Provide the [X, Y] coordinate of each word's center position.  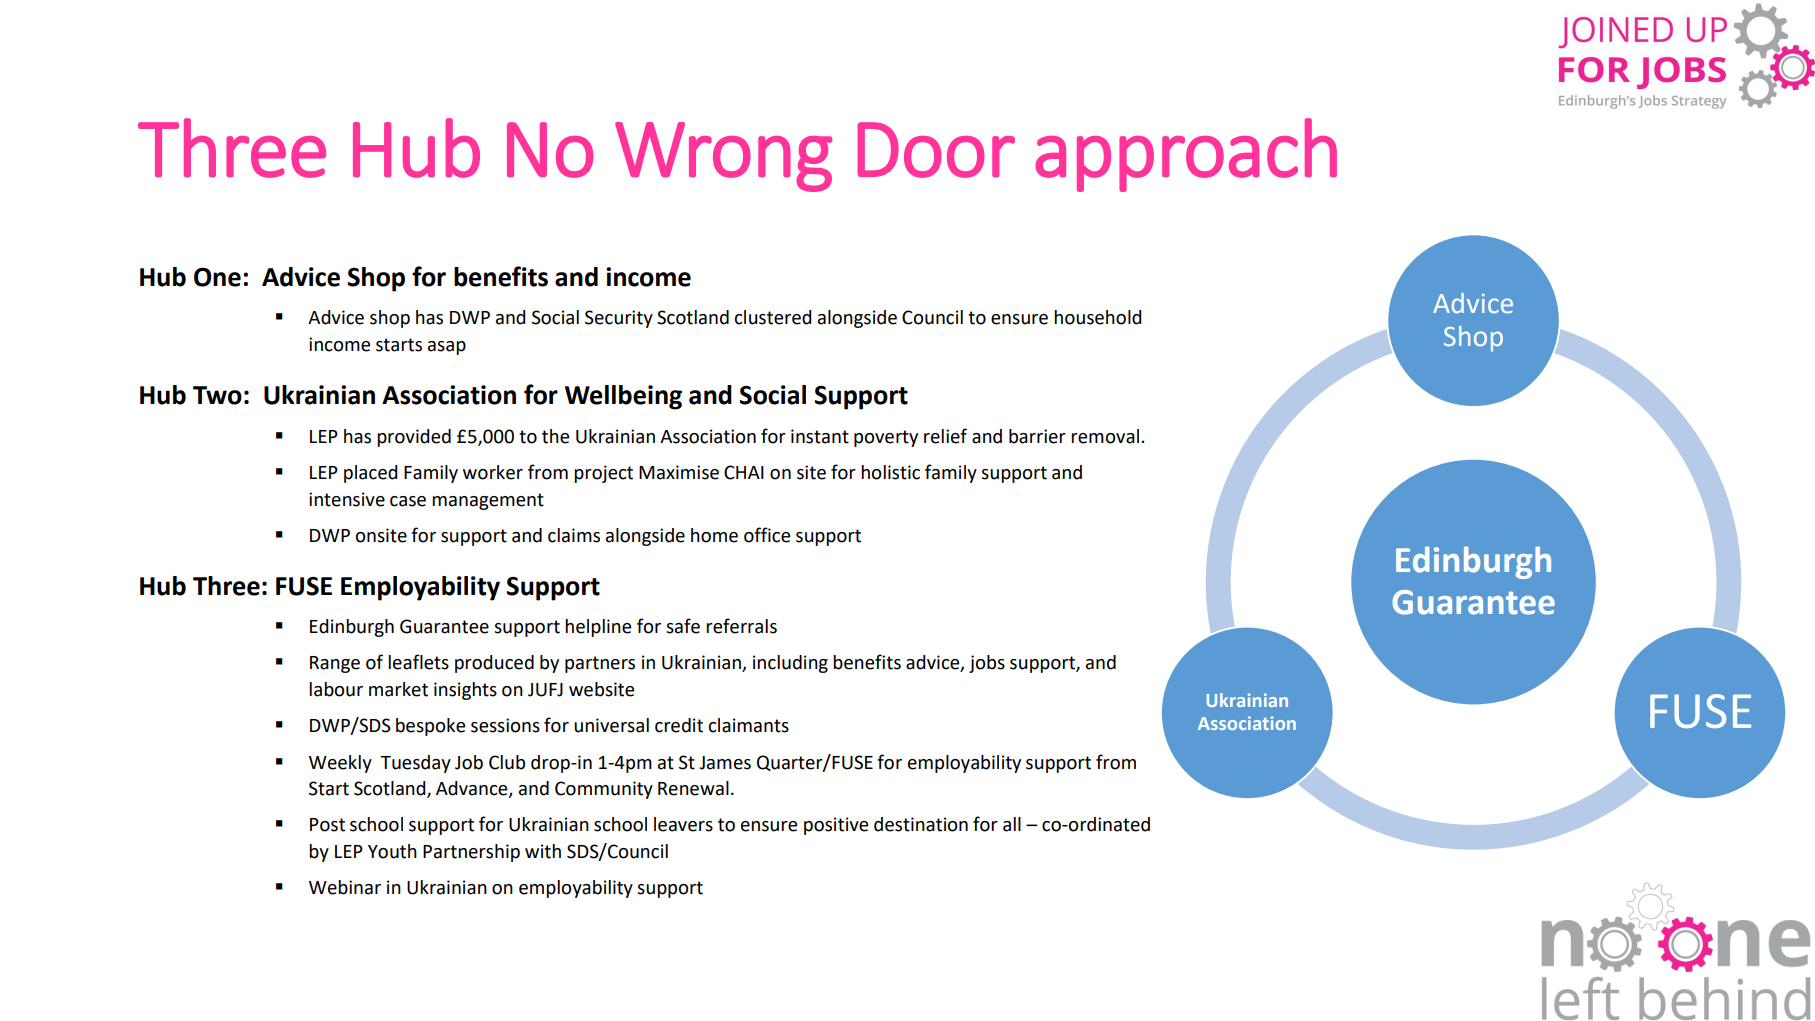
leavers [683, 824]
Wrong [723, 157]
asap [447, 348]
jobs [987, 664]
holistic [890, 472]
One [217, 277]
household [1098, 317]
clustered [773, 317]
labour [336, 689]
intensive [347, 499]
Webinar [345, 887]
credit [679, 725]
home [714, 535]
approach [1186, 155]
